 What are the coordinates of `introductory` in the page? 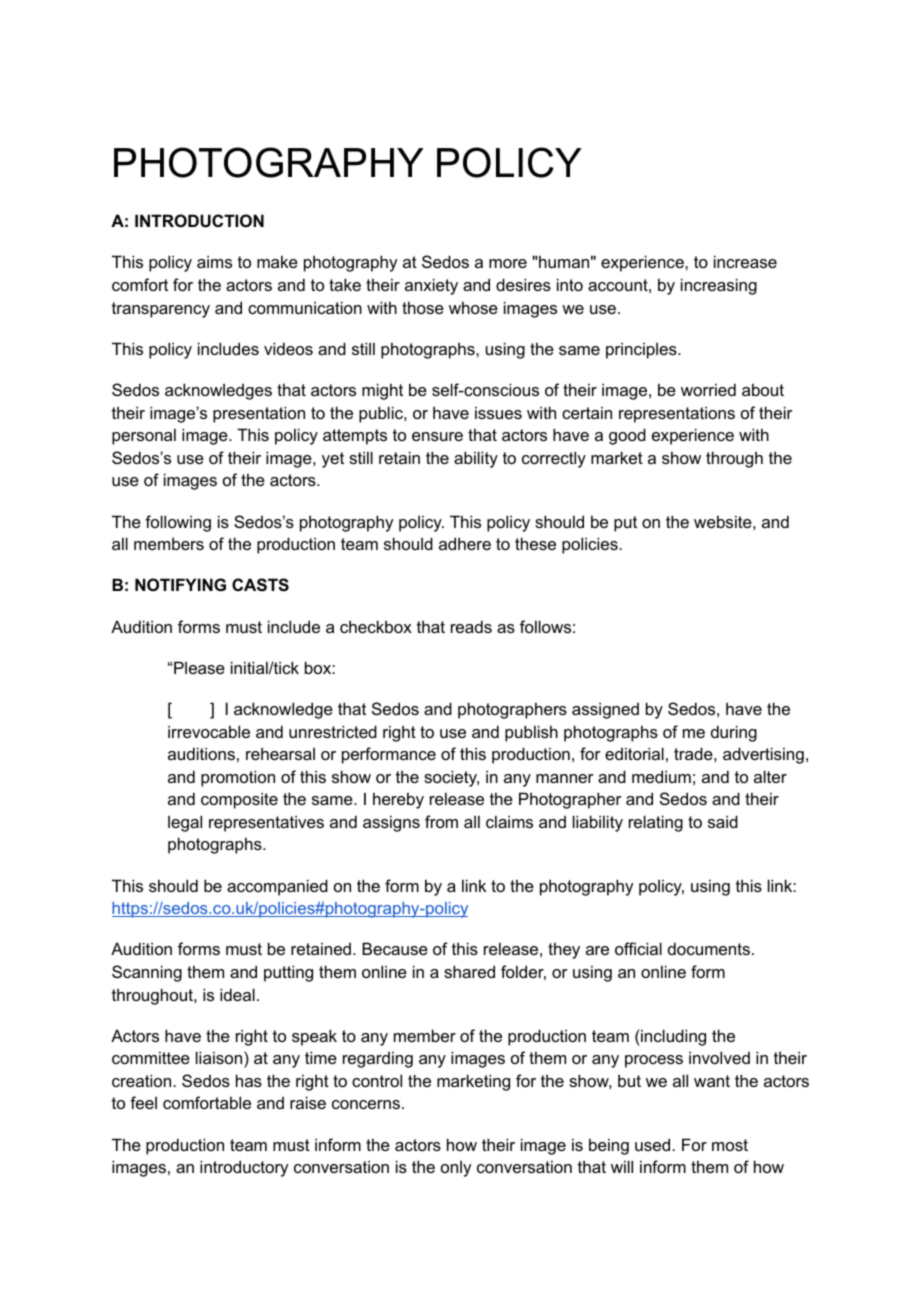 It's located at (244, 1168).
